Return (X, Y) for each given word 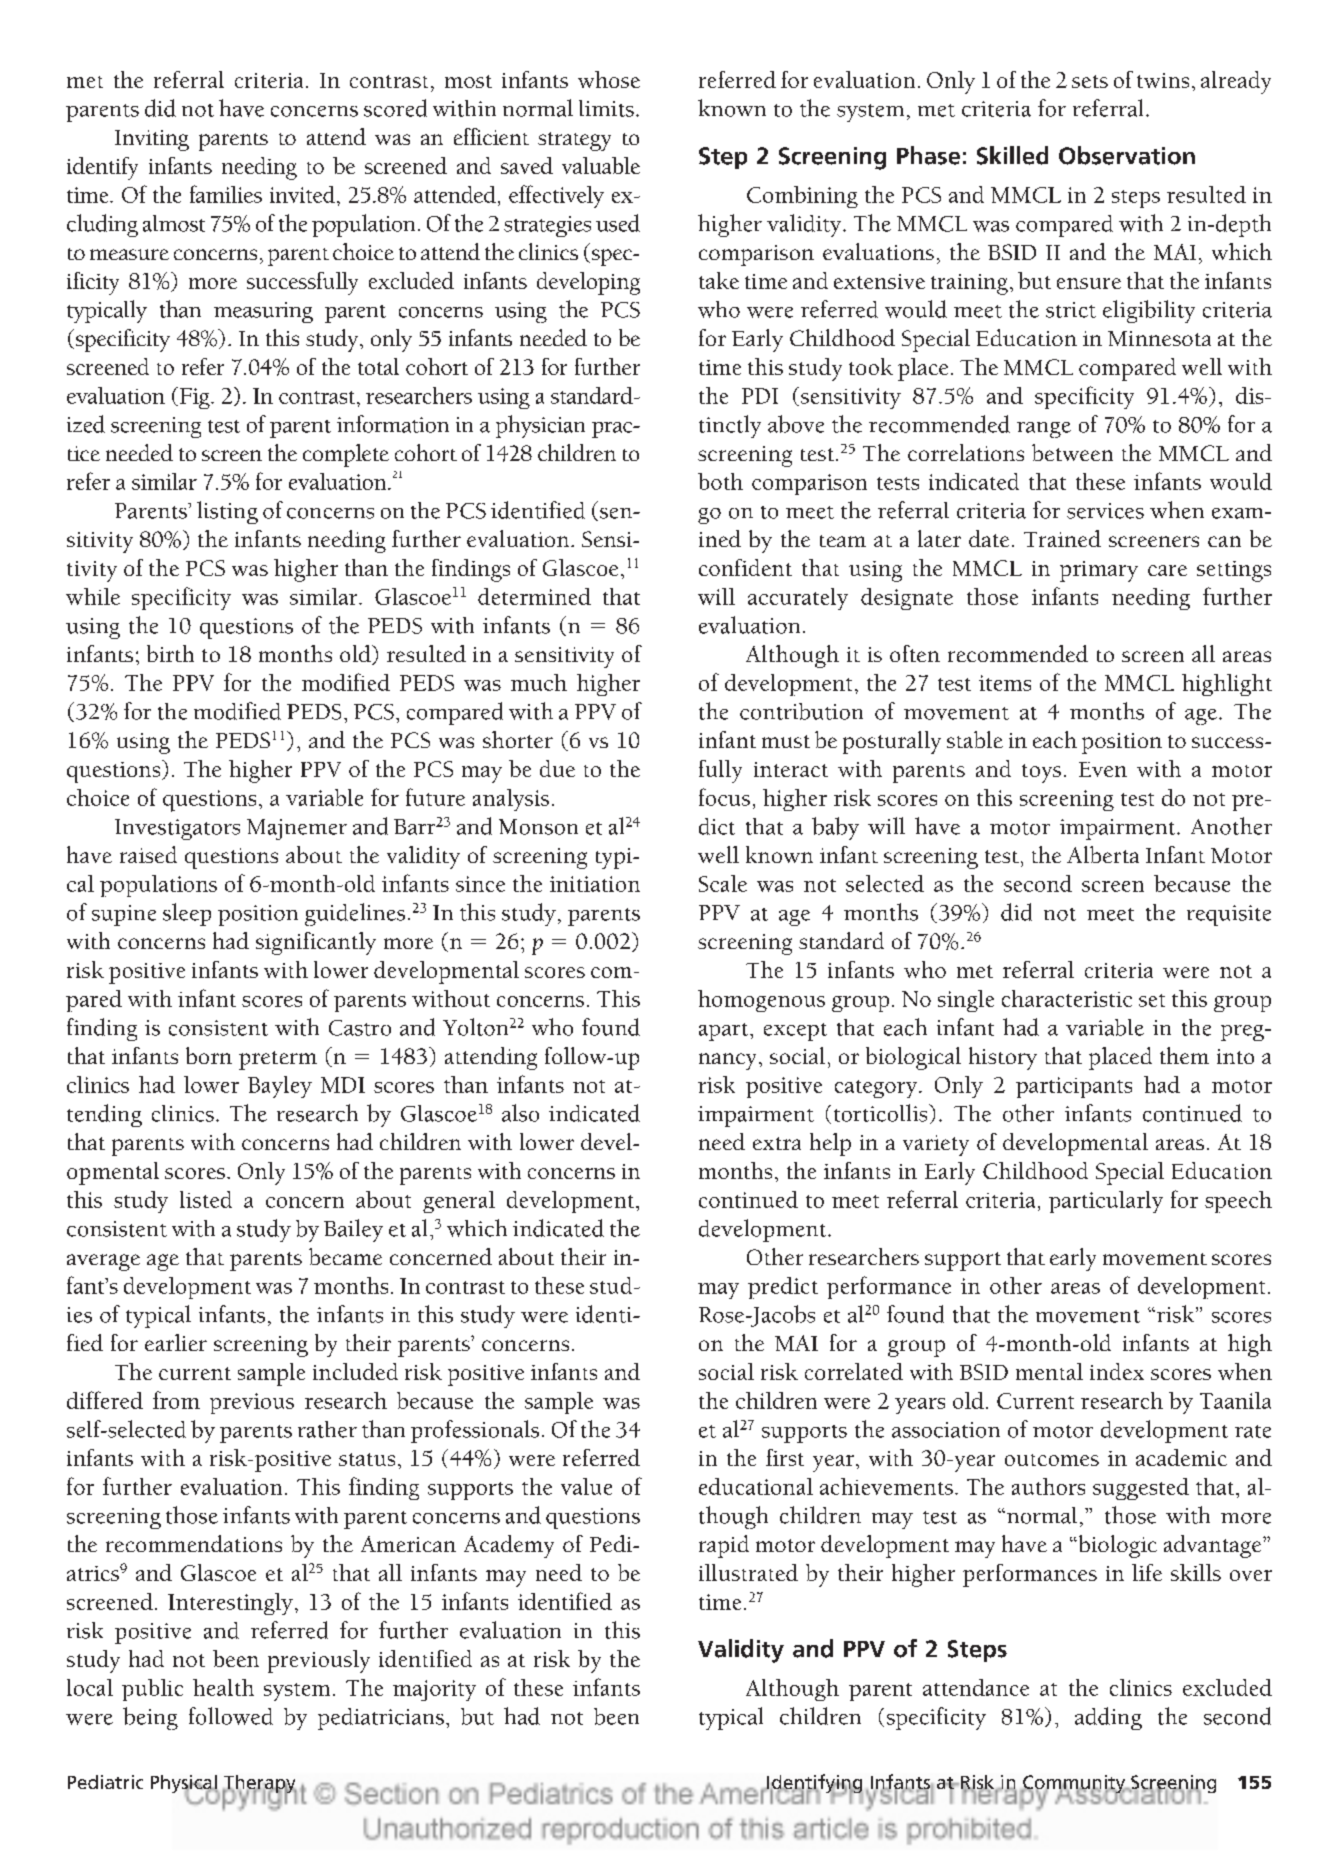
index (1117, 1371)
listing (227, 512)
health (223, 1687)
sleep (187, 914)
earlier (176, 1342)
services (1105, 511)
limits (606, 108)
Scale (723, 883)
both (720, 481)
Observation (1127, 155)
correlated (854, 1371)
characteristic (1067, 998)
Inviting (152, 140)
